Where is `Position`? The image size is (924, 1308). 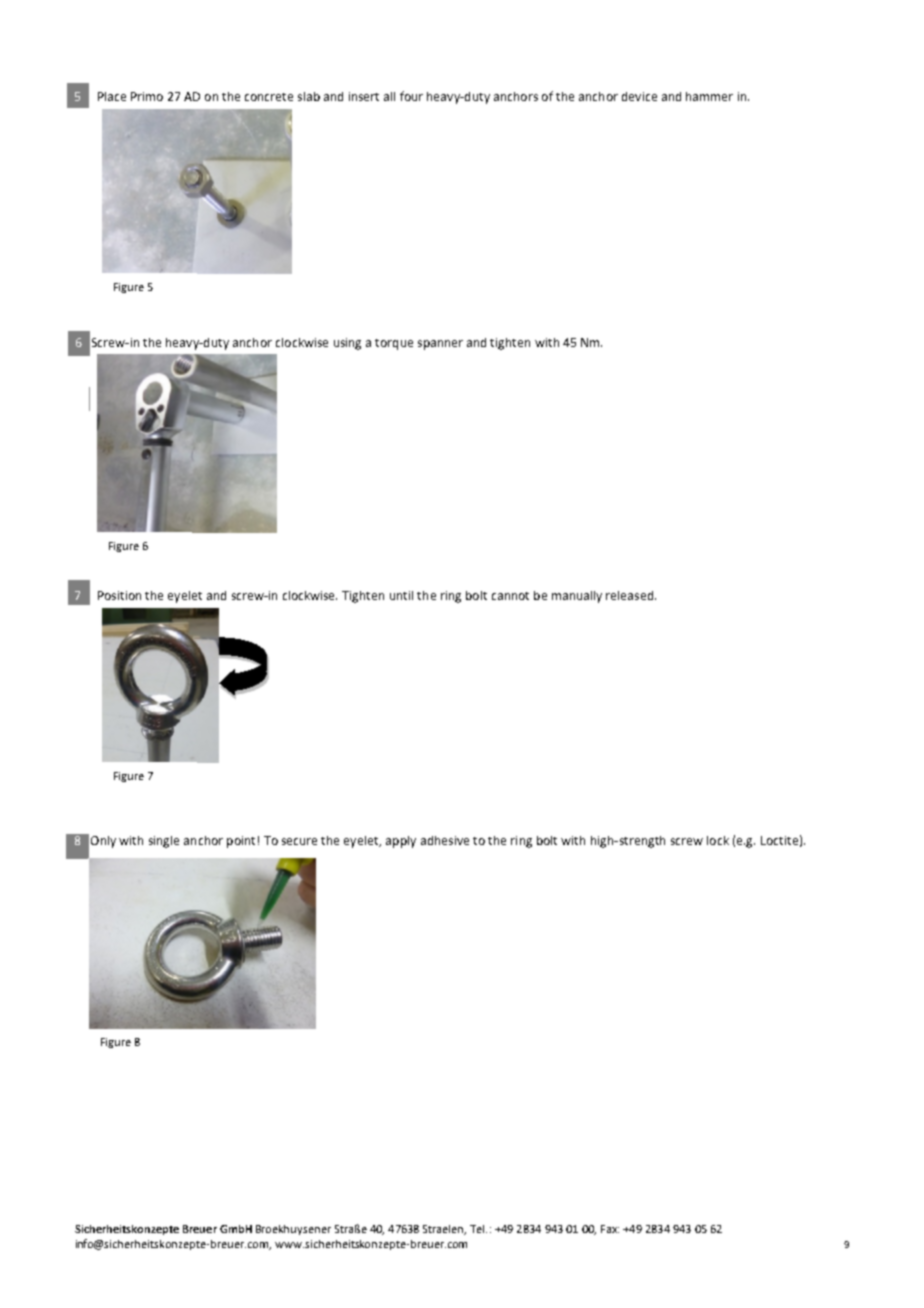 Position is located at coordinates (119, 595).
